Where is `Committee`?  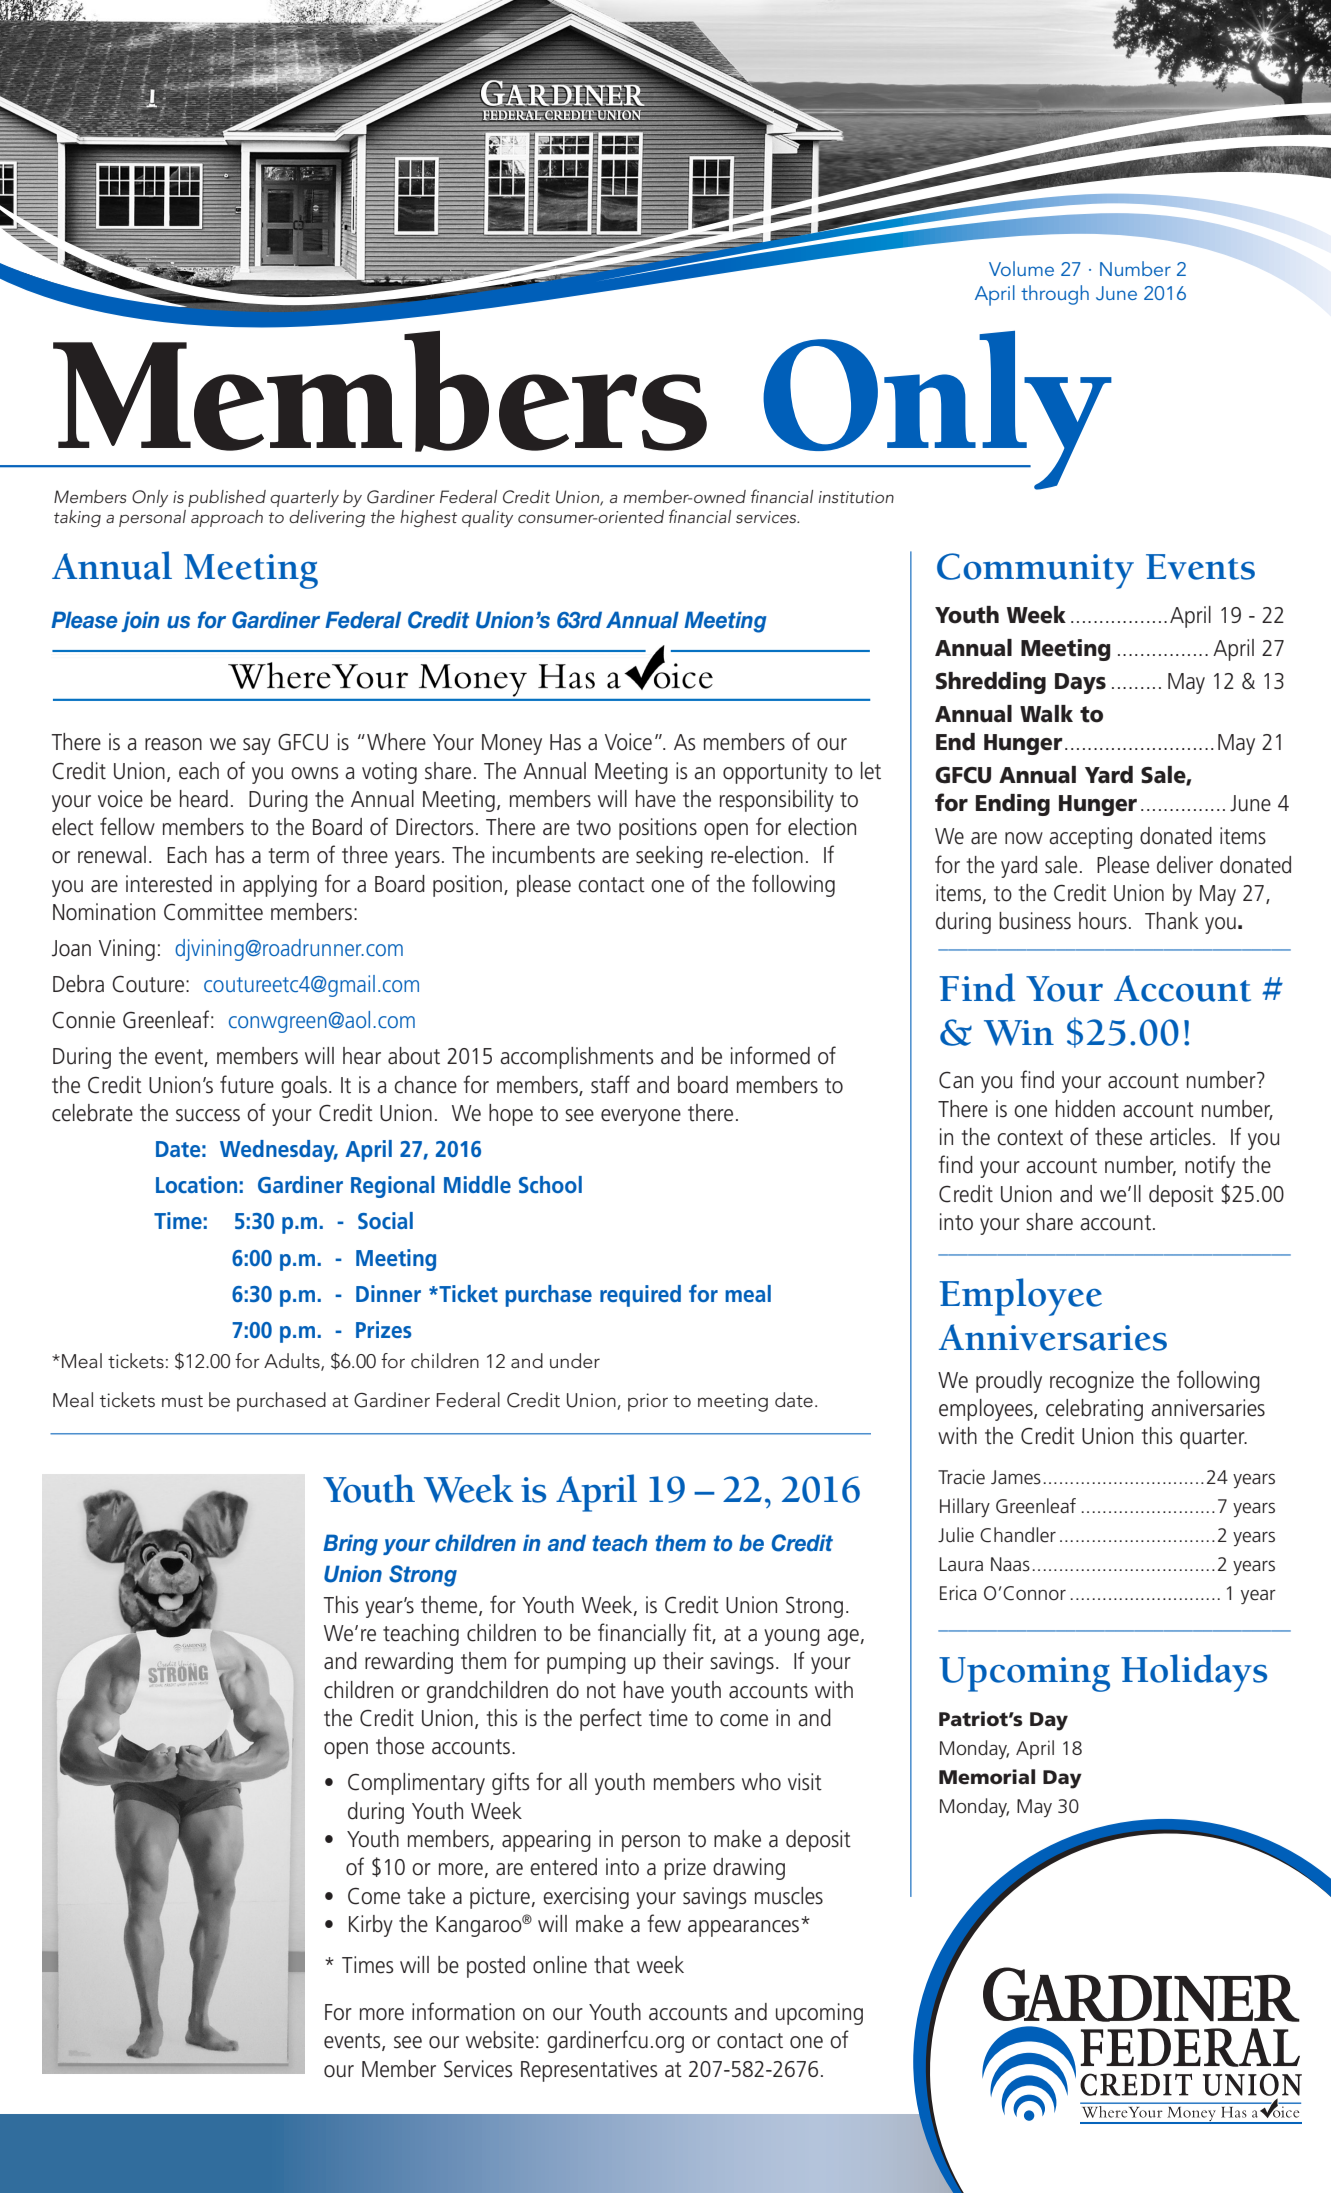
Committee is located at coordinates (213, 912).
